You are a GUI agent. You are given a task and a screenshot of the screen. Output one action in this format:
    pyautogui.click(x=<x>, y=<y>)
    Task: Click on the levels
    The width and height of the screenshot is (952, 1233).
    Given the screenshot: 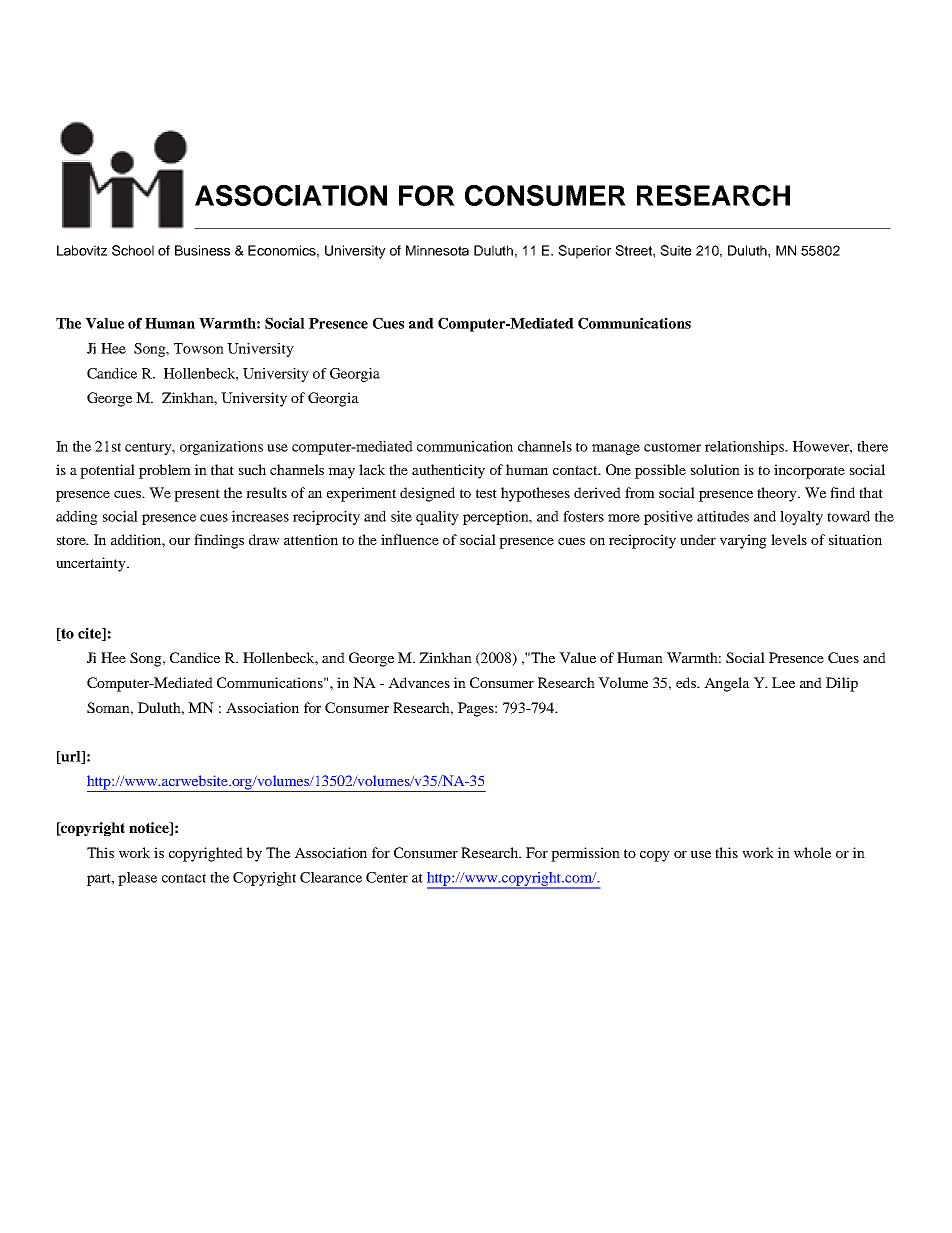 What is the action you would take?
    pyautogui.click(x=789, y=539)
